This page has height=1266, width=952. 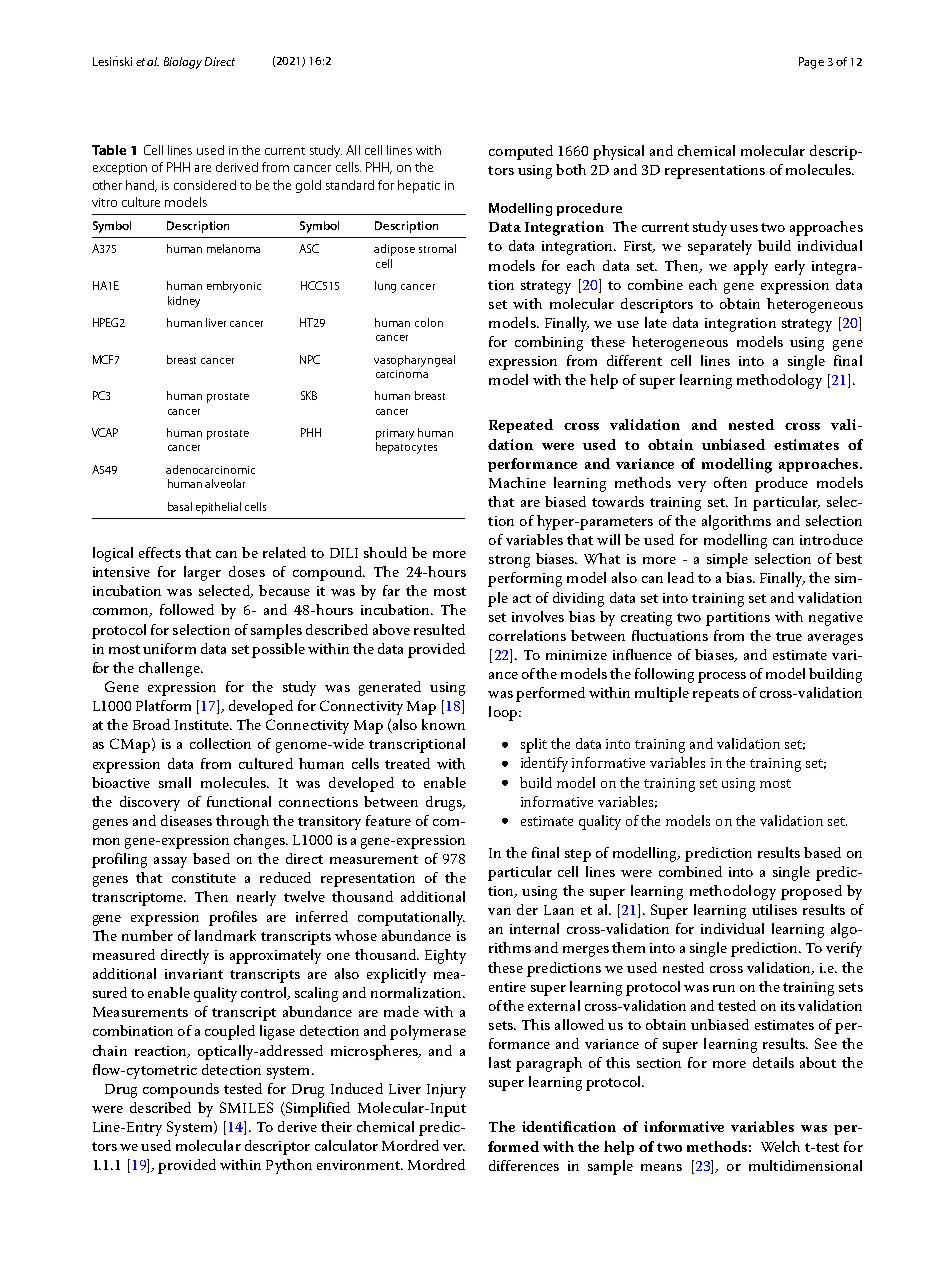 What do you see at coordinates (439, 629) in the page?
I see `resulted` at bounding box center [439, 629].
